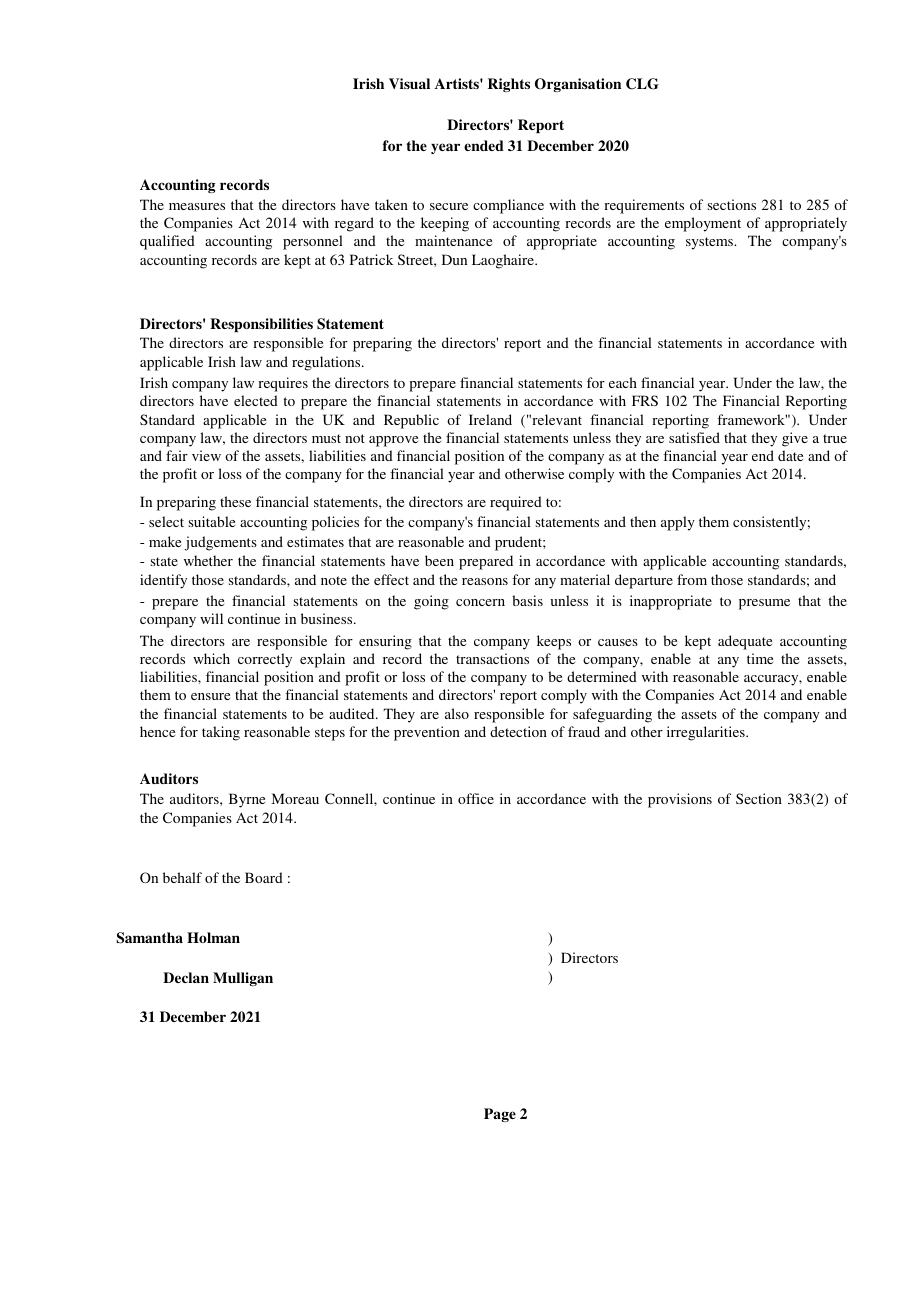  What do you see at coordinates (484, 145) in the document?
I see `ended` at bounding box center [484, 145].
